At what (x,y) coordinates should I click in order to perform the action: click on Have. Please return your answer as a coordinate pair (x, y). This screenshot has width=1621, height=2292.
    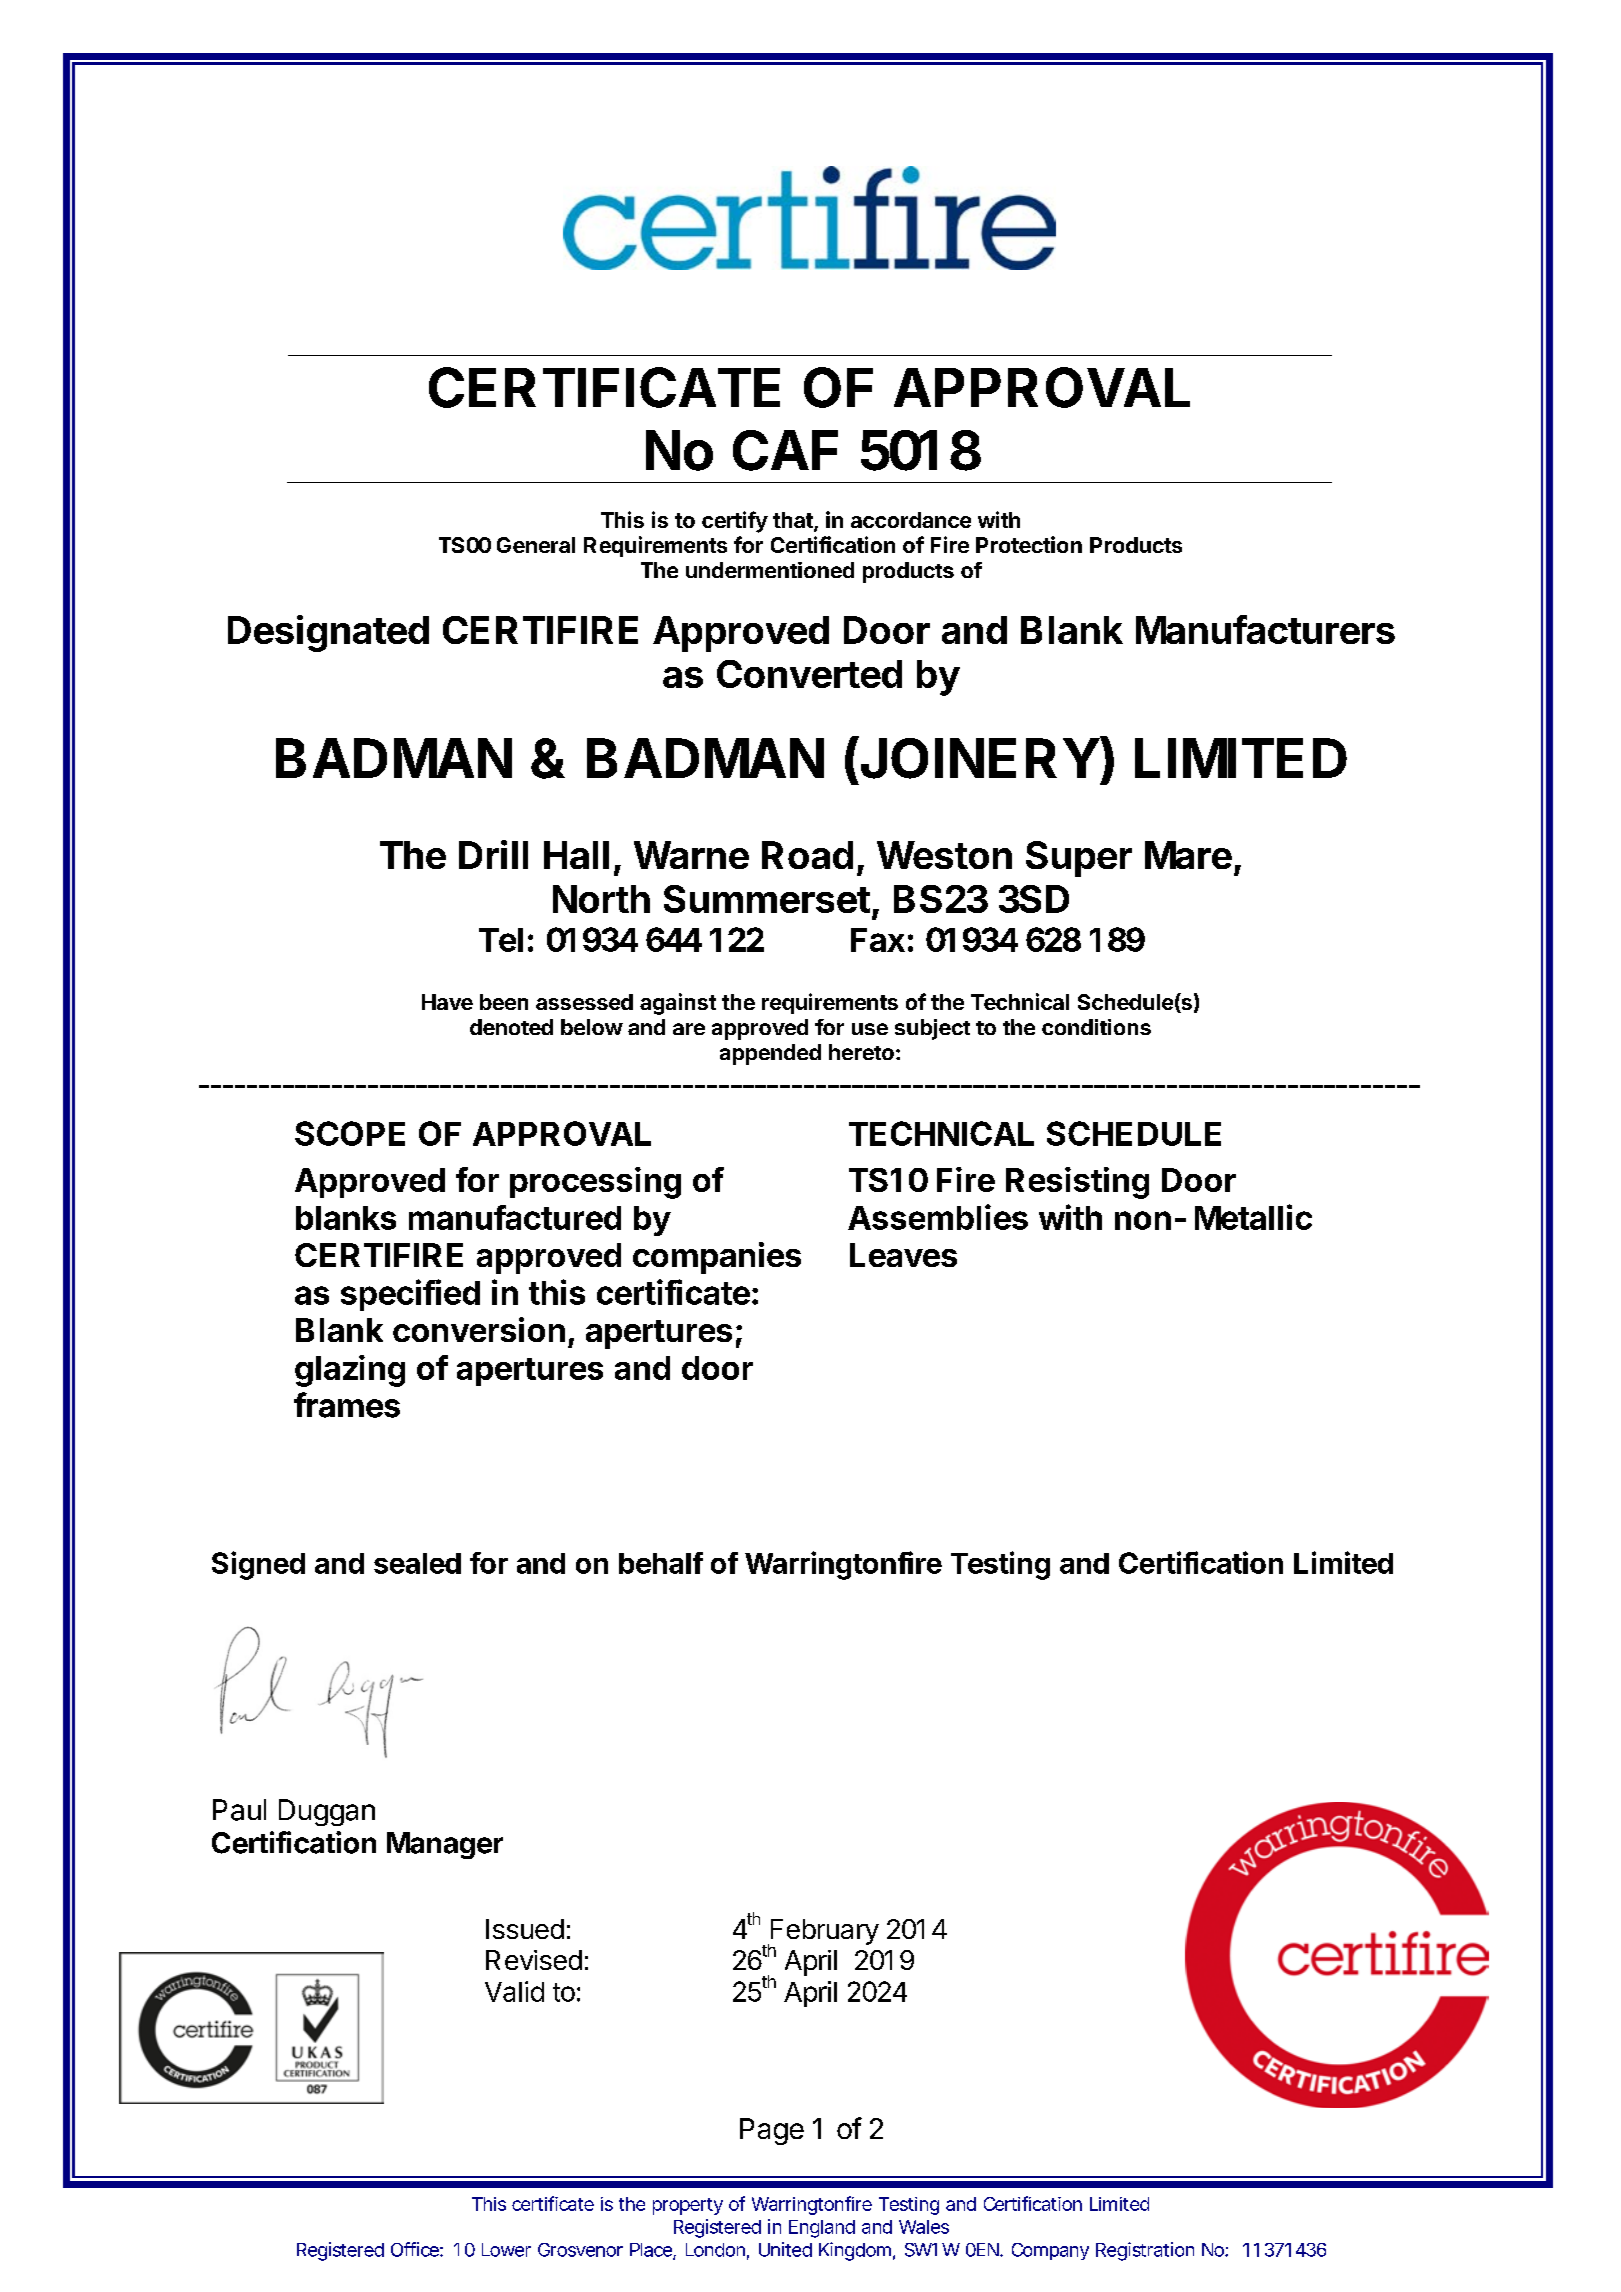
    Looking at the image, I should click on (447, 1002).
